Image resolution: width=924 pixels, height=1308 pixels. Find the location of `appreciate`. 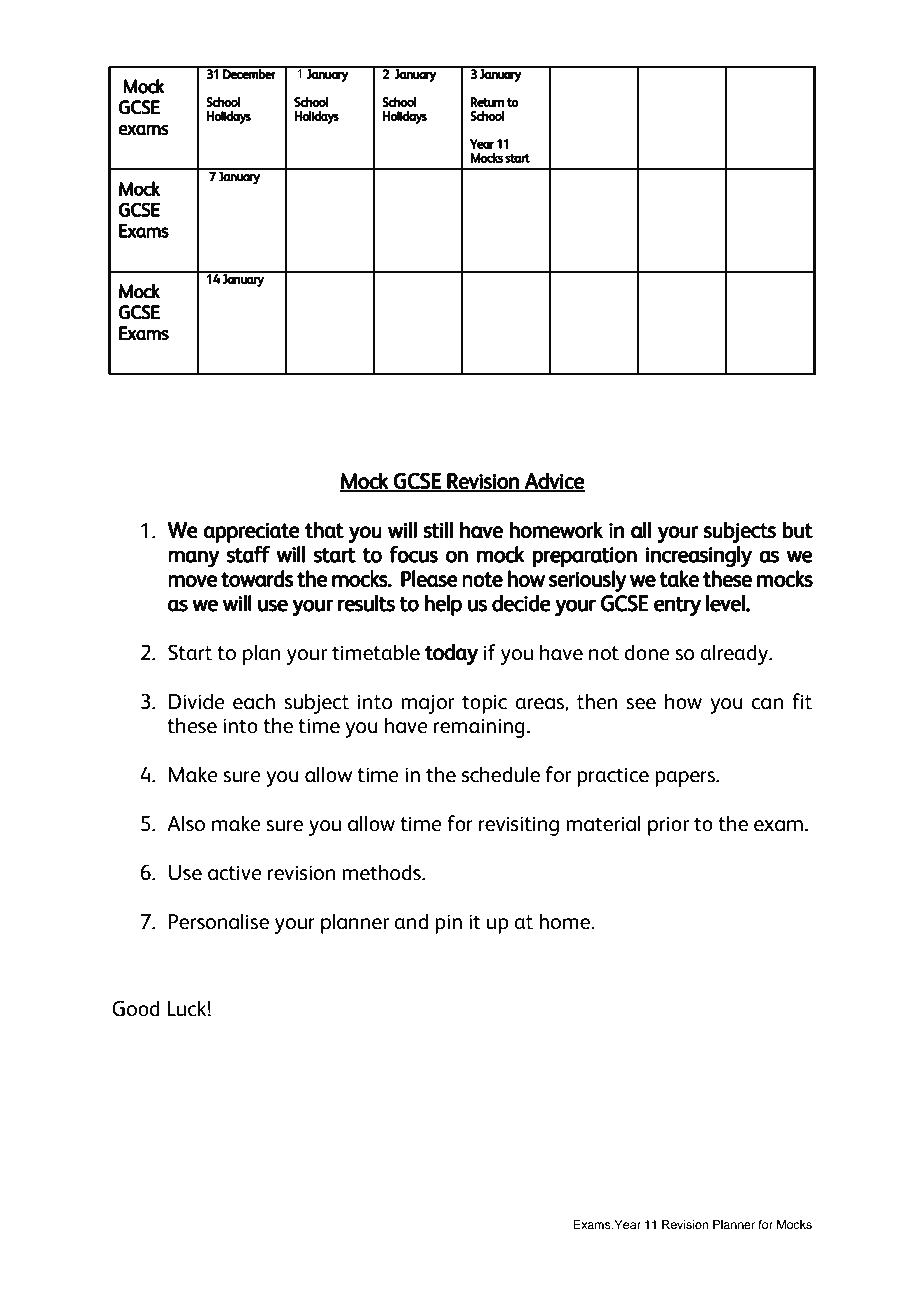

appreciate is located at coordinates (251, 533).
